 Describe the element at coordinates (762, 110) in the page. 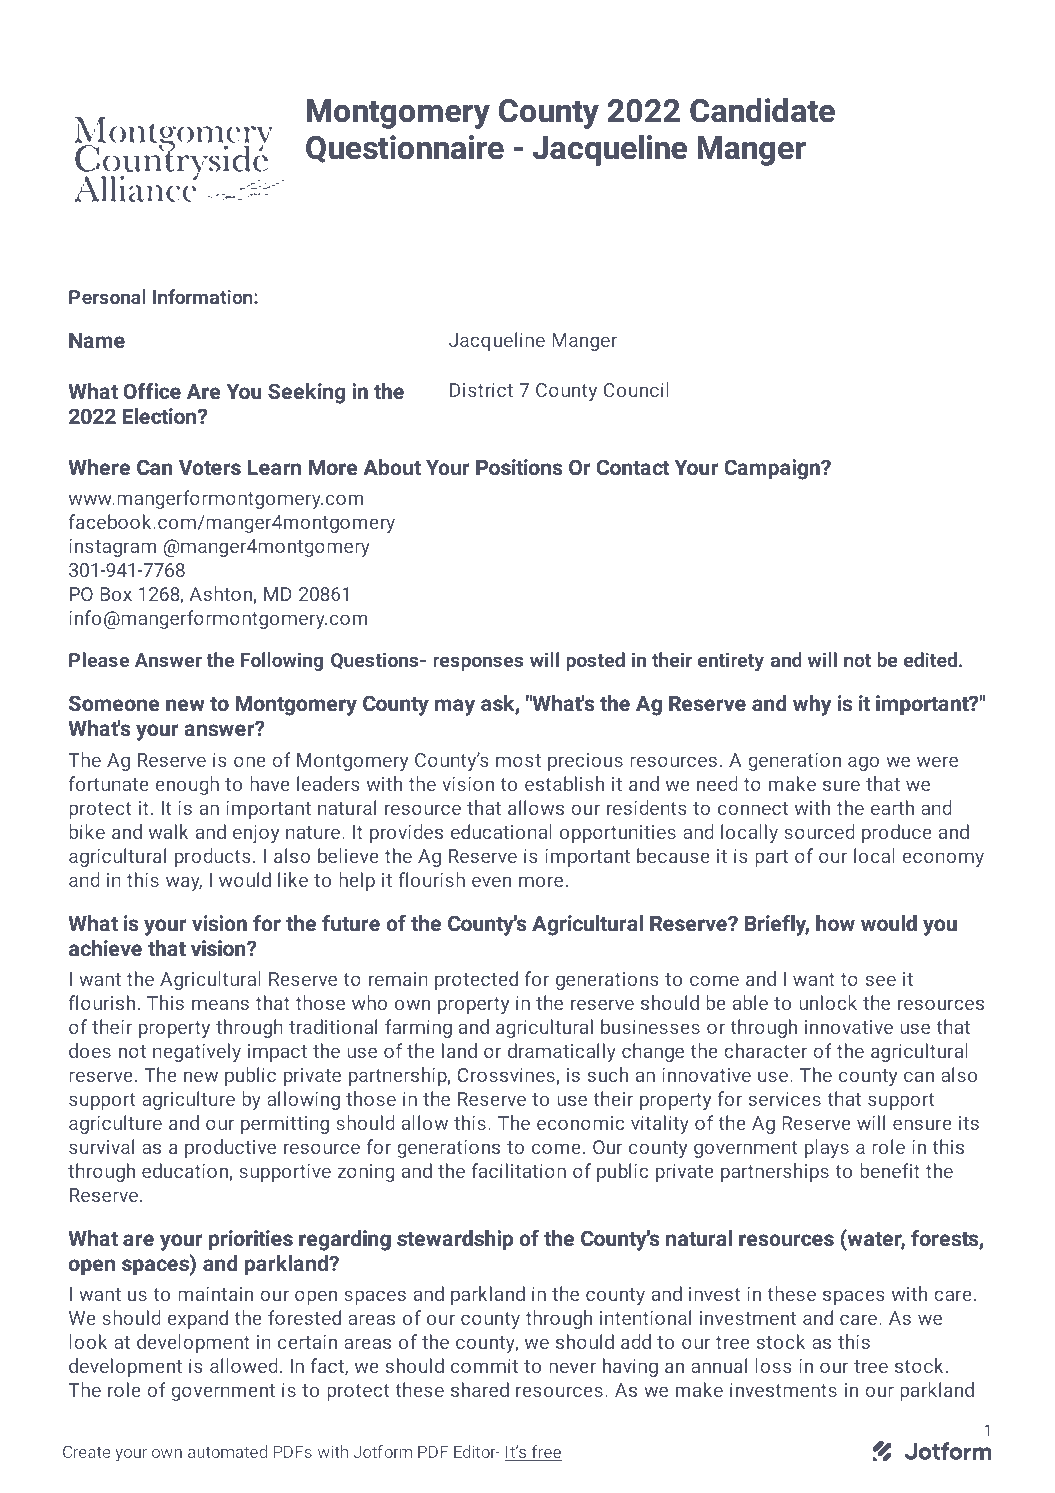

I see `Candidate` at that location.
